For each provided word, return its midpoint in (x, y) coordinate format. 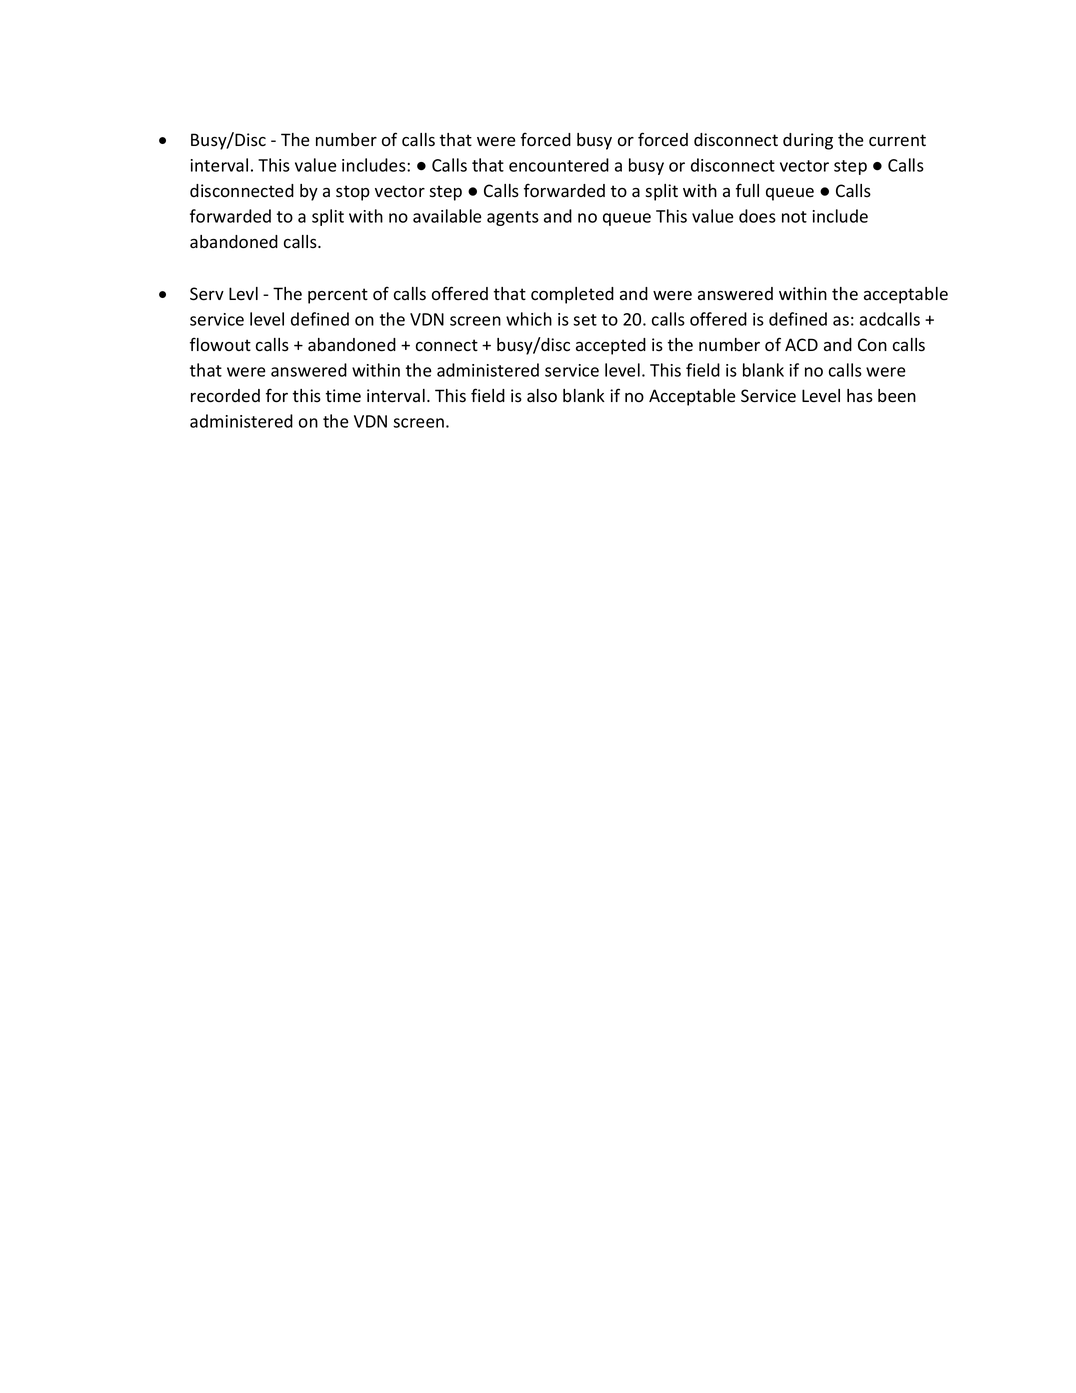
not (794, 217)
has (860, 396)
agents (513, 218)
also (542, 396)
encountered (559, 165)
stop (353, 193)
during (808, 141)
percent (338, 296)
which (529, 319)
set (585, 320)
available (447, 216)
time (343, 396)
